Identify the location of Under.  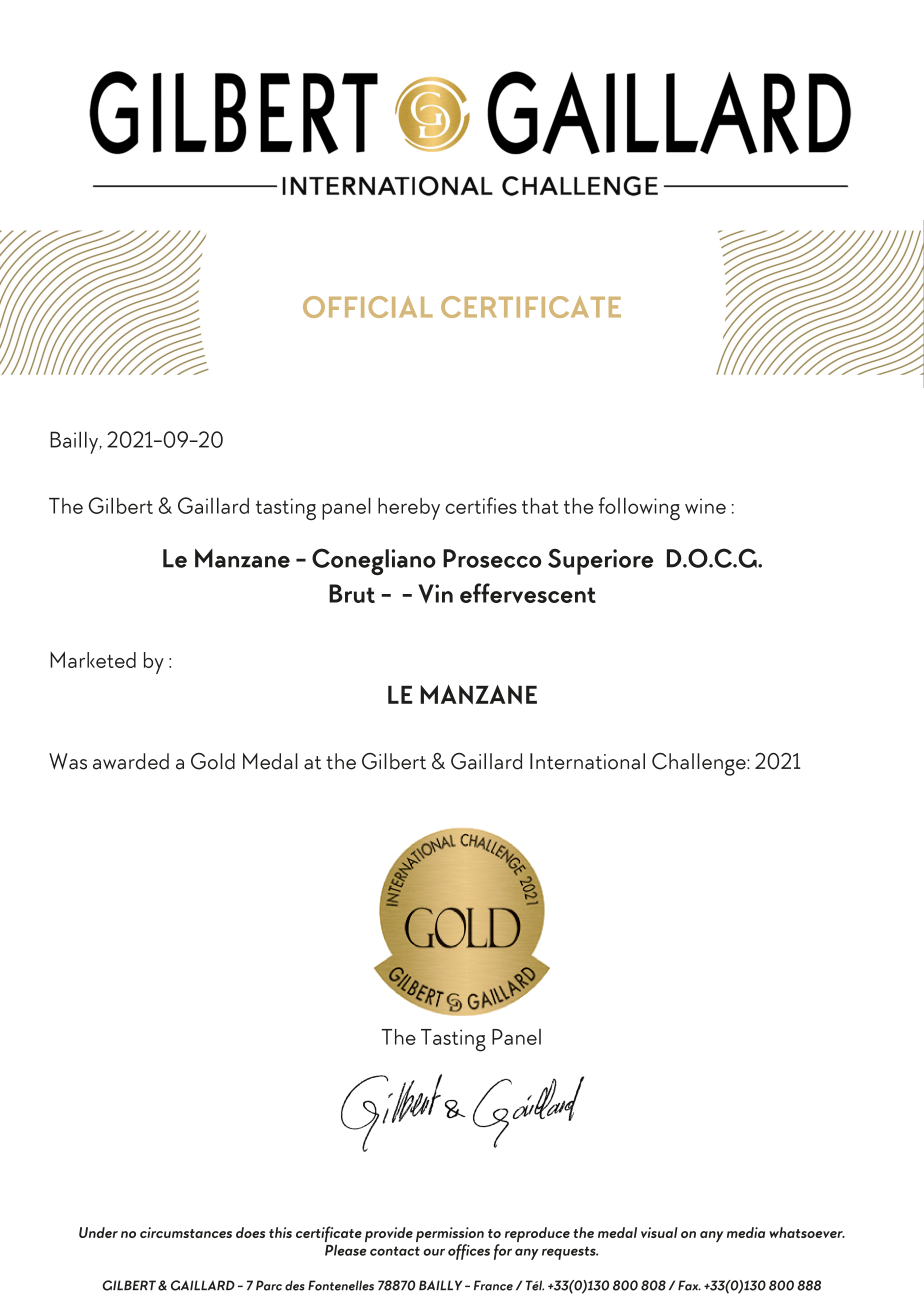
(98, 1232).
